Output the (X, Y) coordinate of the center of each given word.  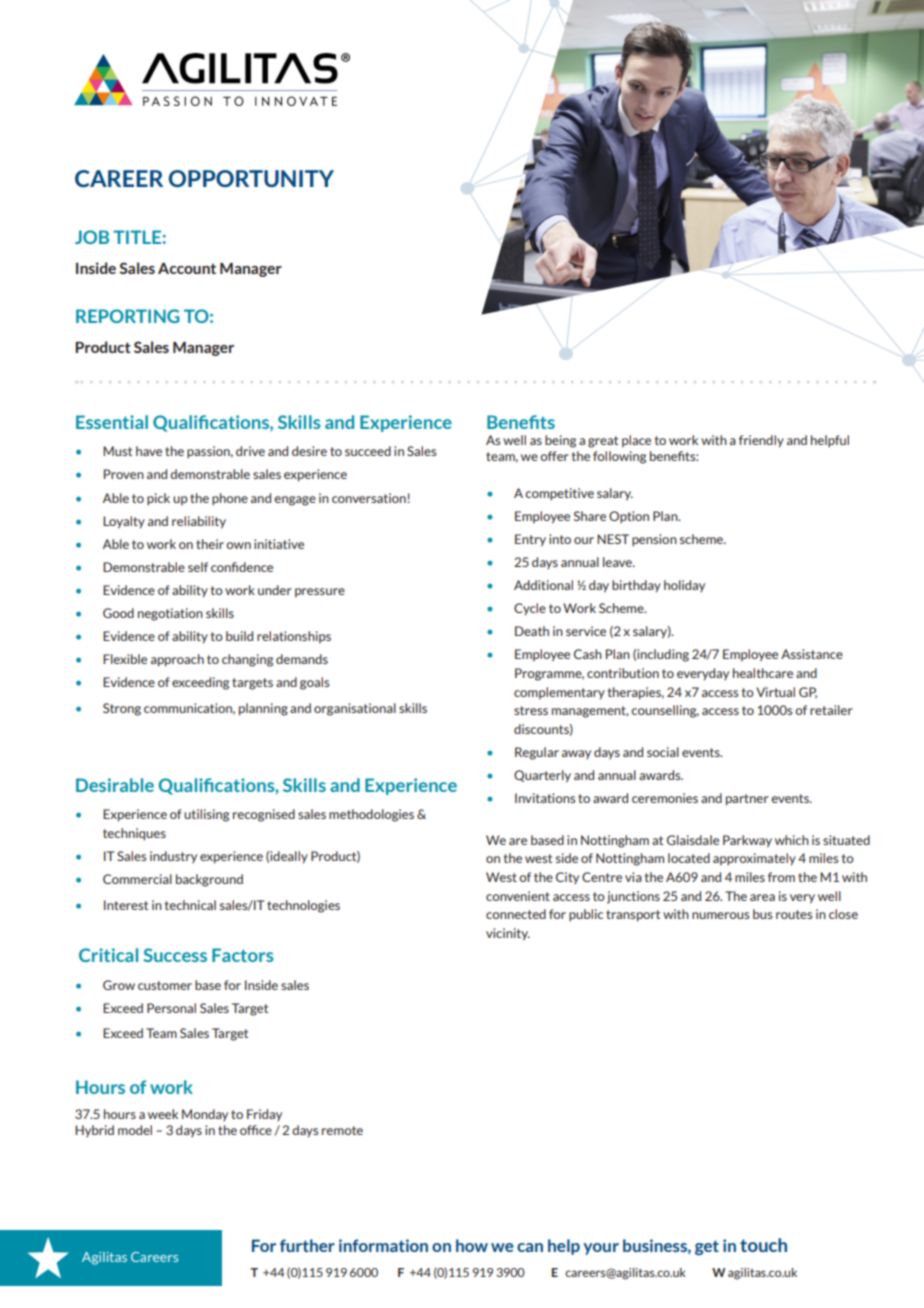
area (762, 897)
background (209, 880)
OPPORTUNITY (251, 178)
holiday (684, 586)
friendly (761, 441)
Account (187, 268)
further (307, 1245)
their (210, 544)
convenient (518, 896)
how (472, 1245)
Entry (530, 540)
